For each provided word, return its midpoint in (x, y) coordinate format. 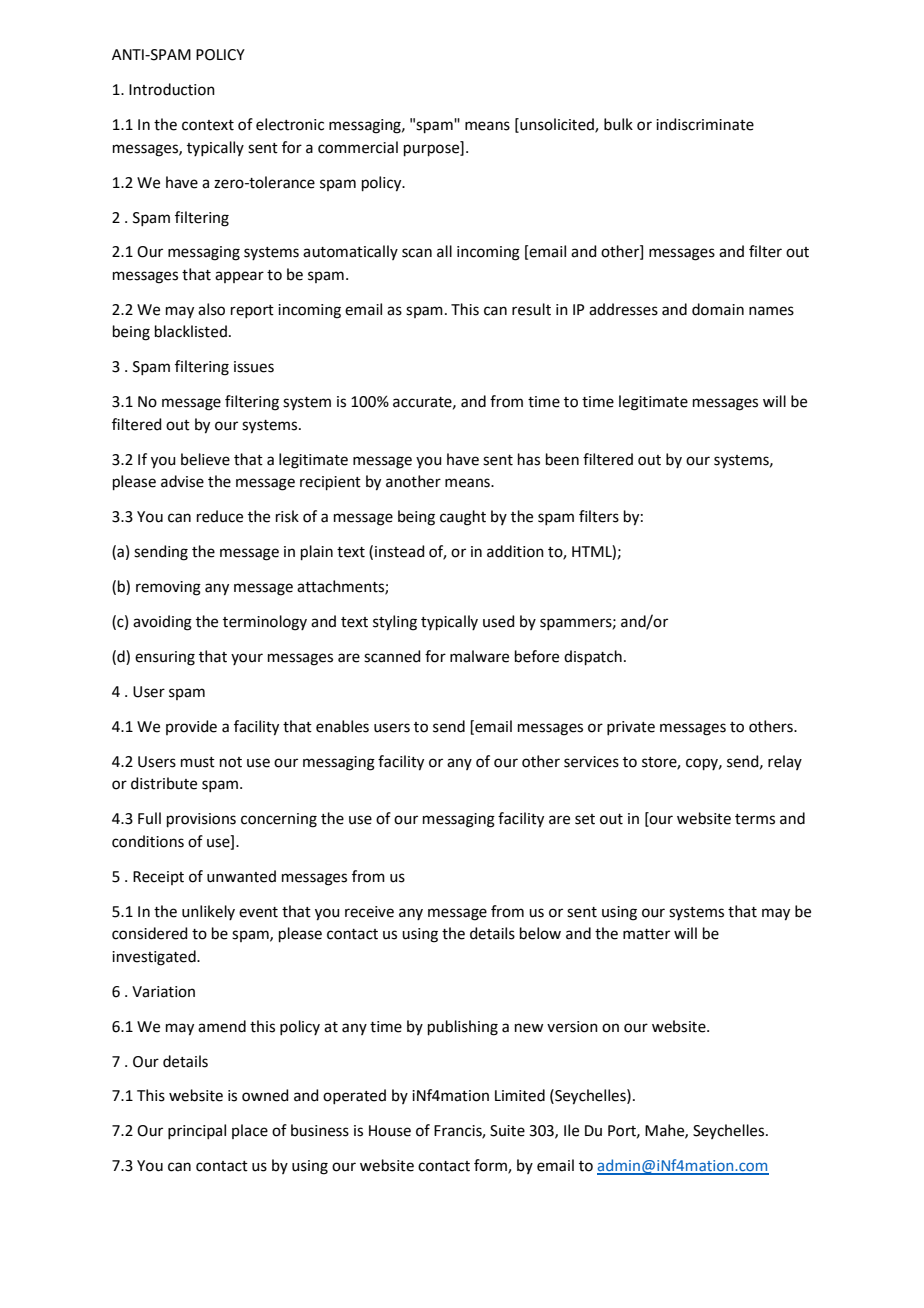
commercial (358, 147)
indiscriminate (705, 124)
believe (205, 459)
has (529, 459)
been (562, 459)
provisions (201, 820)
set (585, 819)
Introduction (172, 89)
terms (755, 819)
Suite (507, 1131)
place (250, 1131)
